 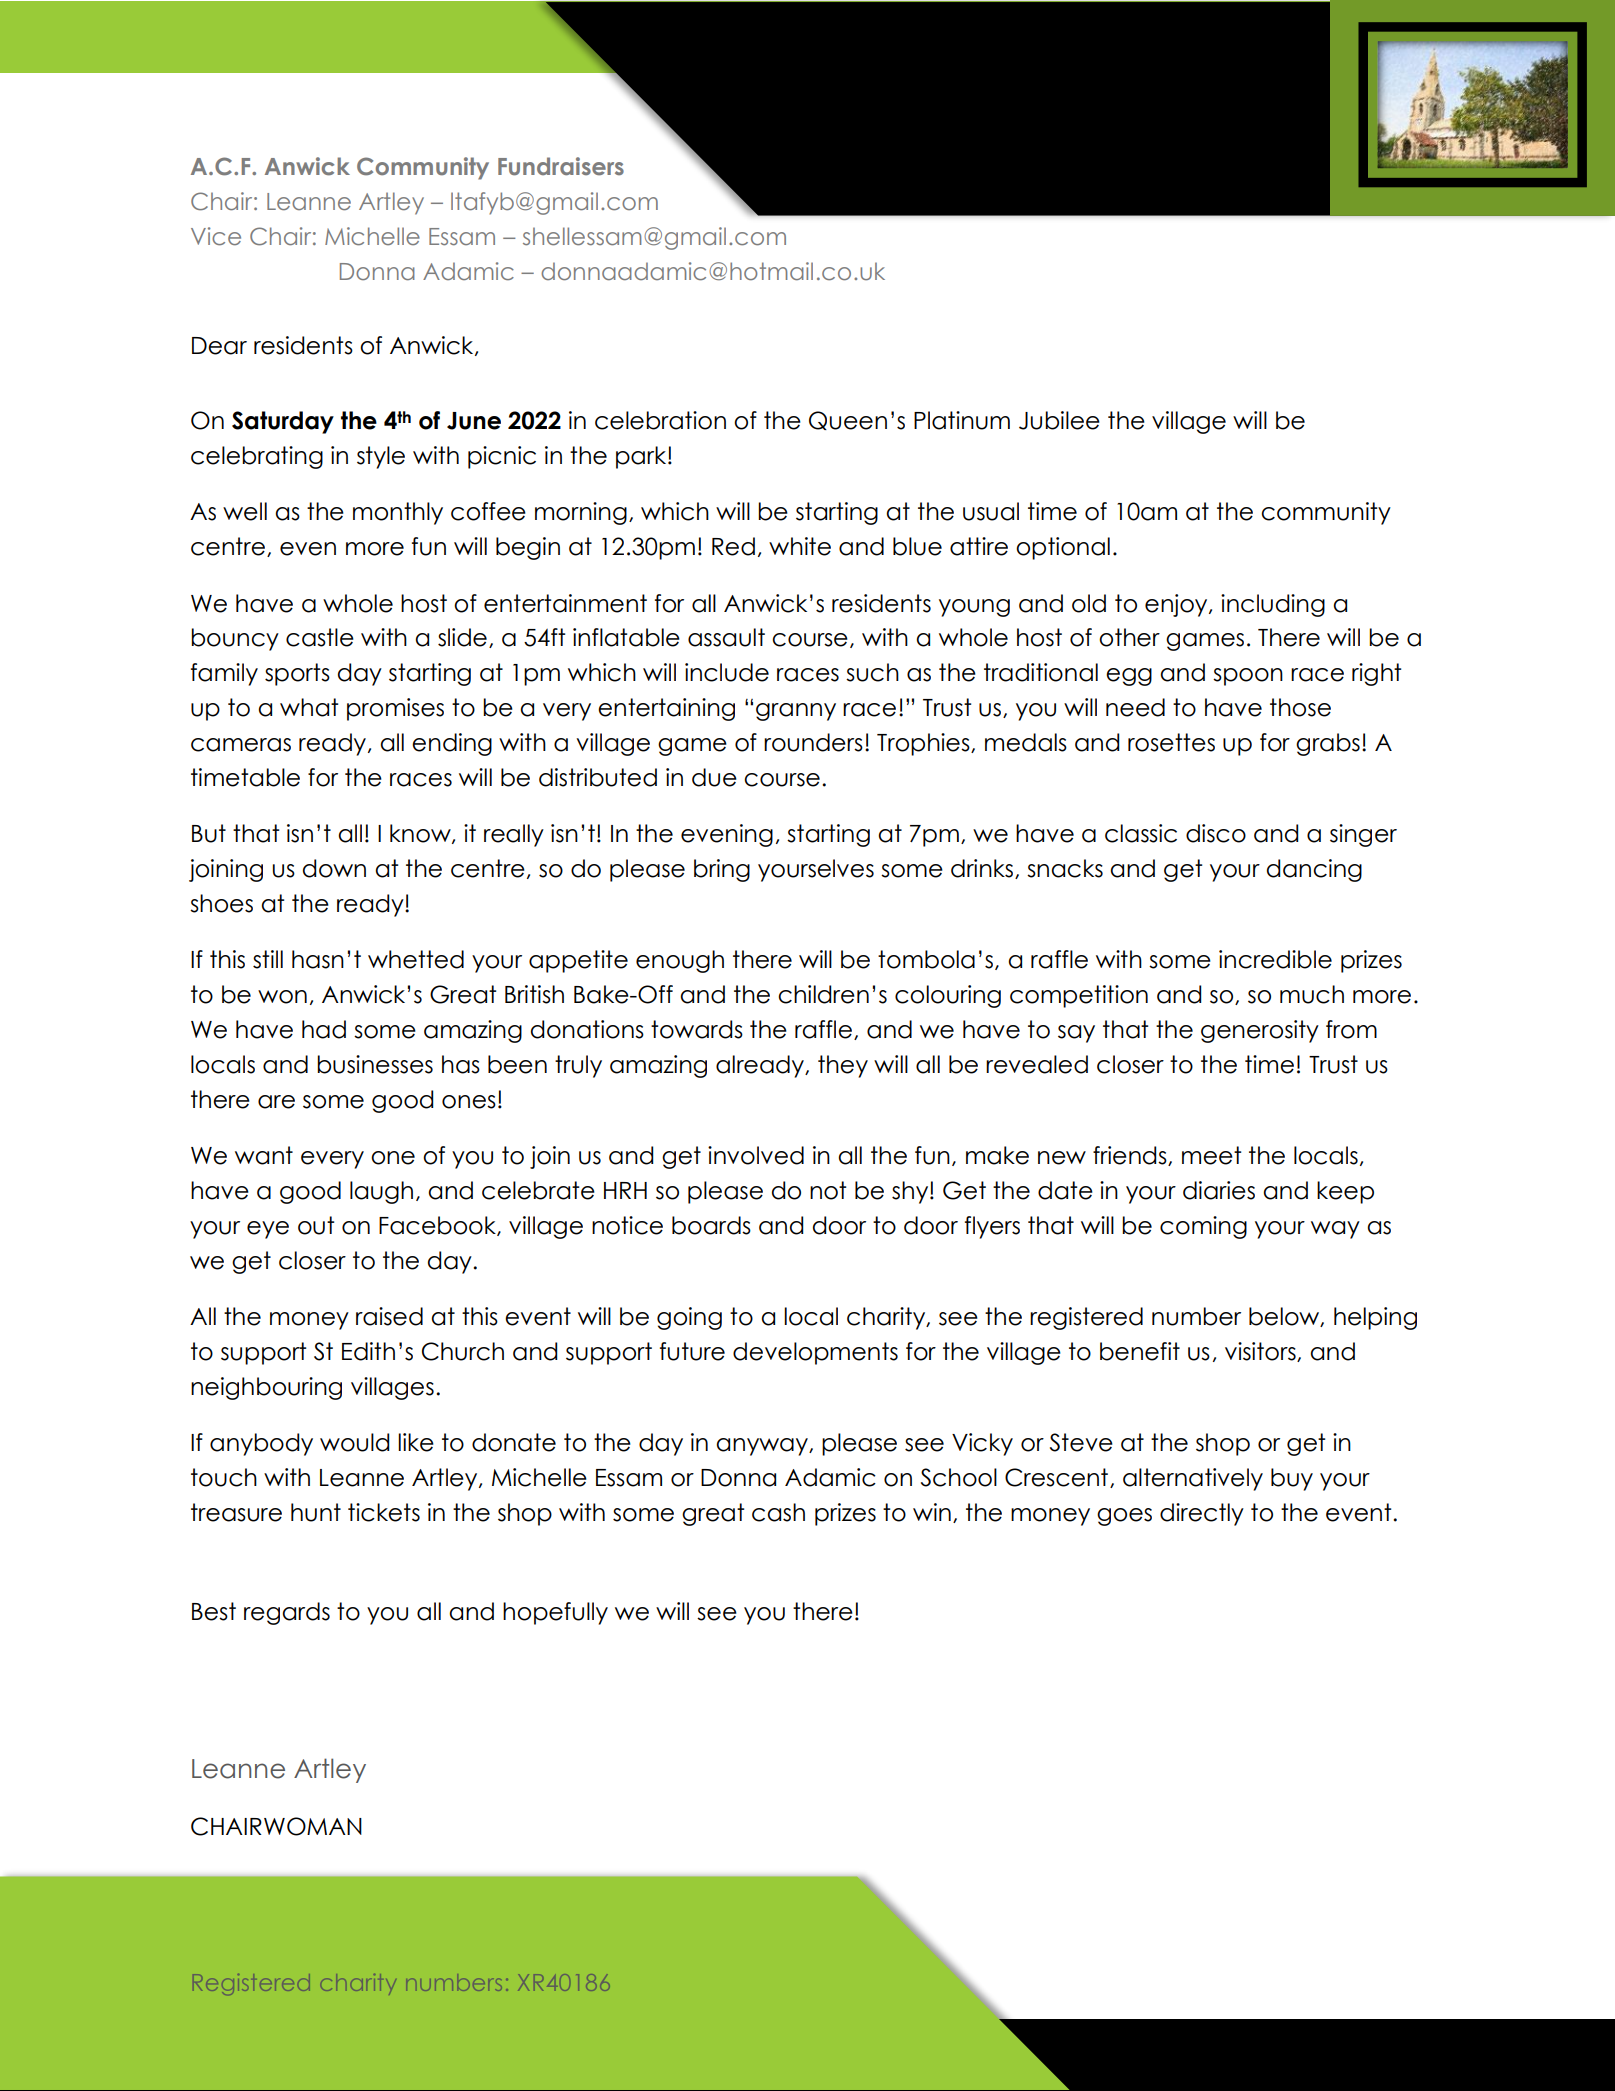 What do you see at coordinates (778, 1512) in the document?
I see `cash` at bounding box center [778, 1512].
